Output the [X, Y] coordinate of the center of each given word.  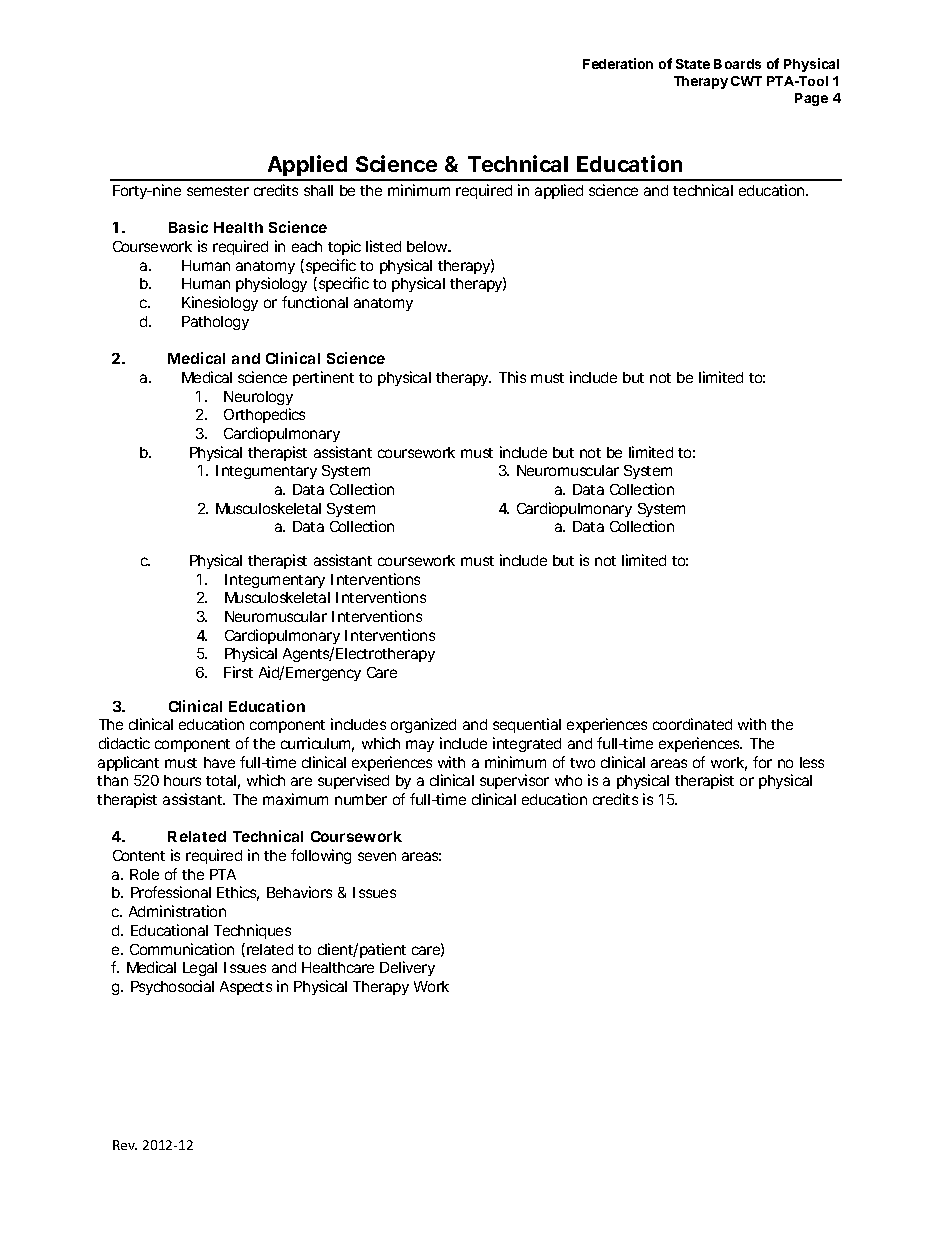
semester [218, 191]
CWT [746, 81]
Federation [618, 63]
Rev [125, 1145]
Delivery [407, 968]
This [512, 377]
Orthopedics [264, 415]
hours [182, 780]
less [812, 762]
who [568, 780]
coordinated [692, 724]
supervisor [514, 781]
